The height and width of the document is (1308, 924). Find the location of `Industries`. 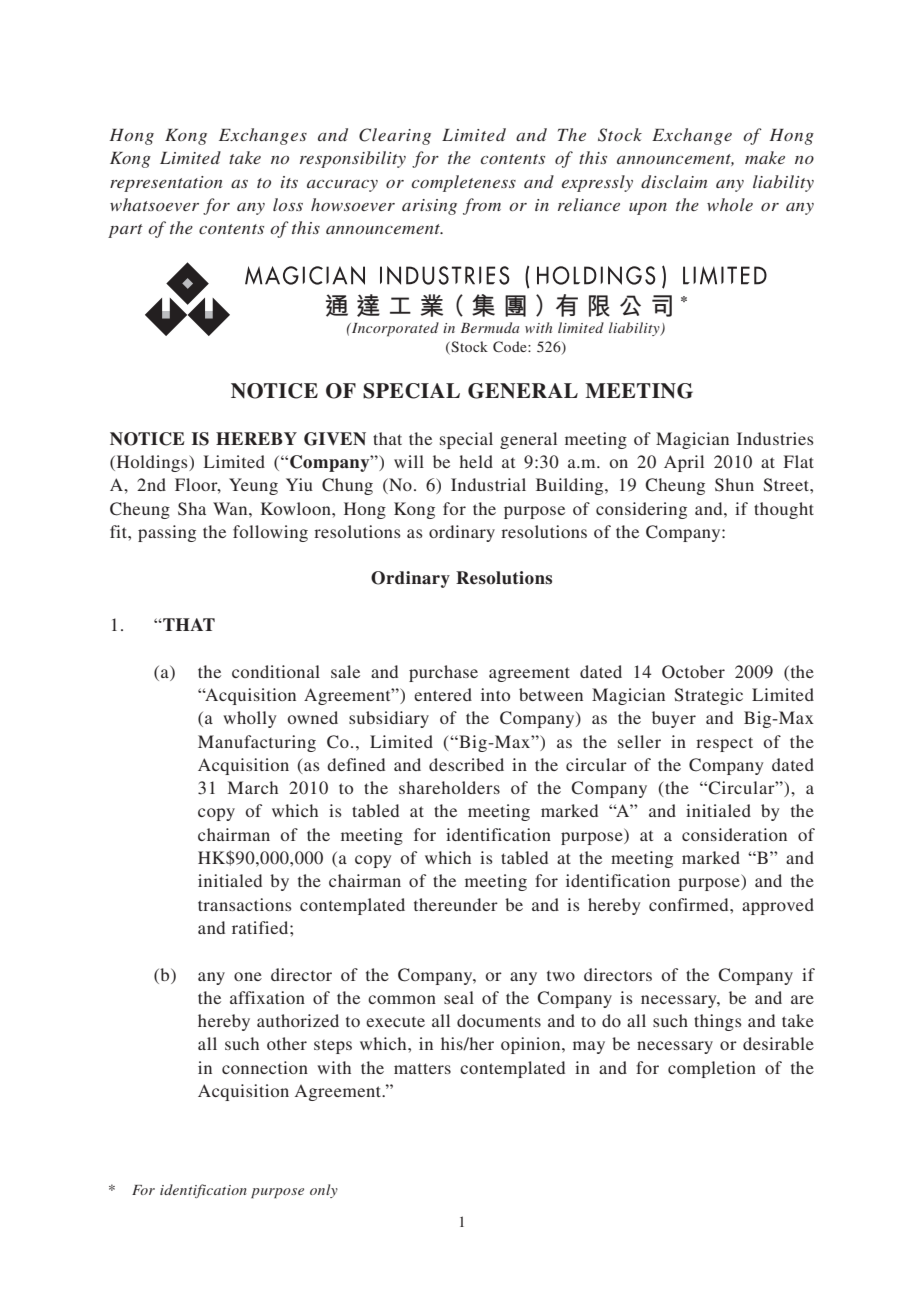

Industries is located at coordinates (775, 438).
